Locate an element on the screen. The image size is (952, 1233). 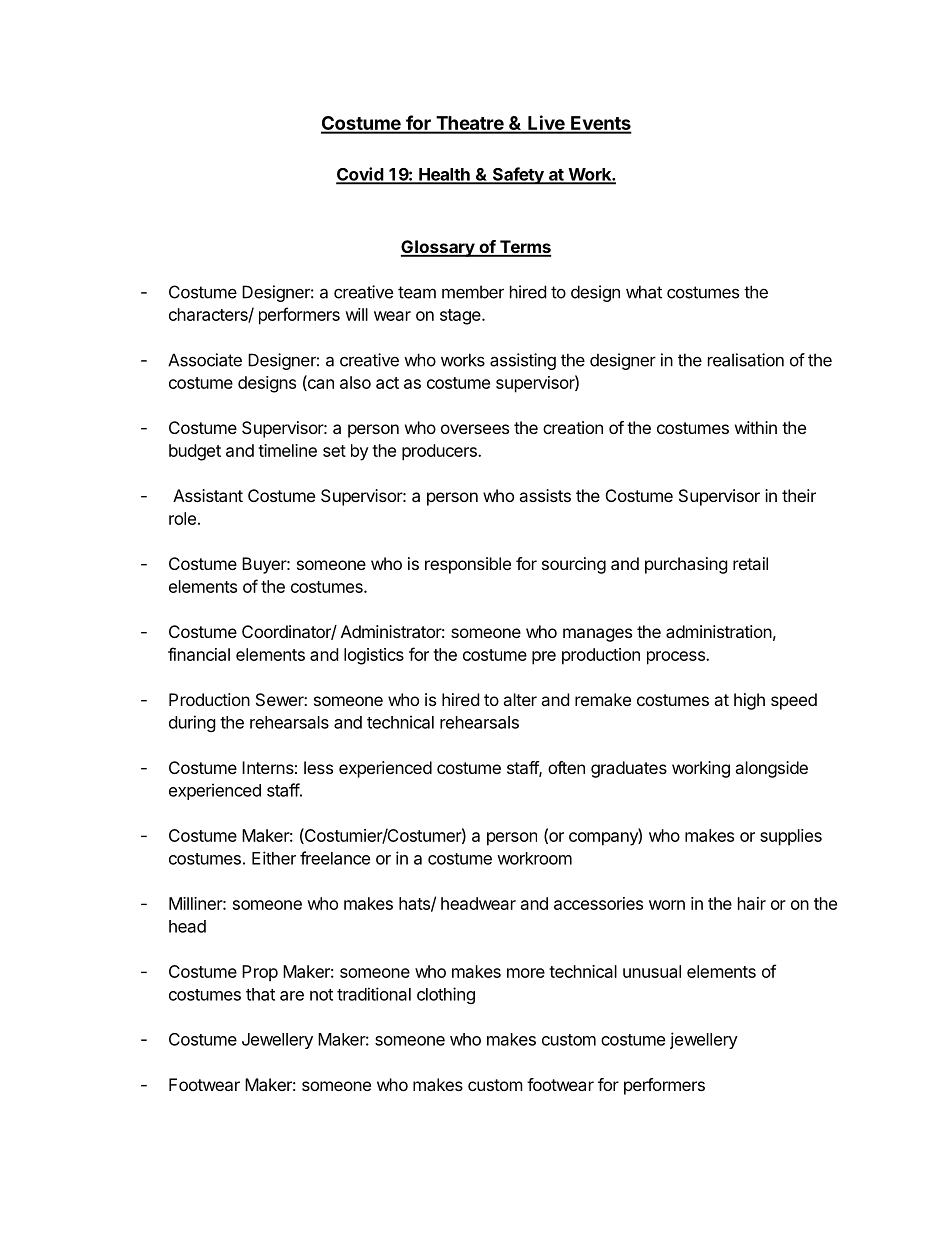
retail is located at coordinates (750, 563).
